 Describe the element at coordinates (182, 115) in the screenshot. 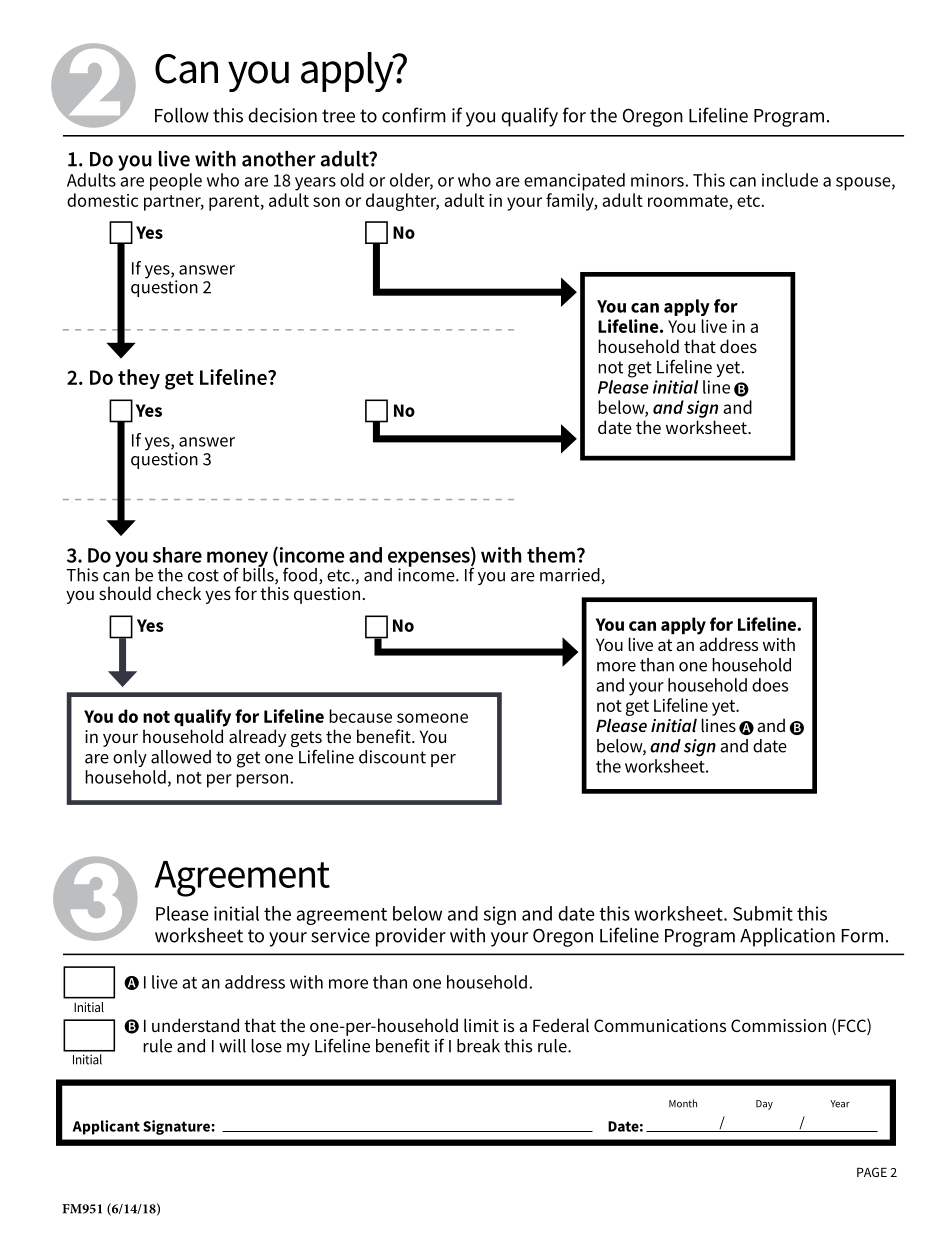

I see `Follow` at that location.
